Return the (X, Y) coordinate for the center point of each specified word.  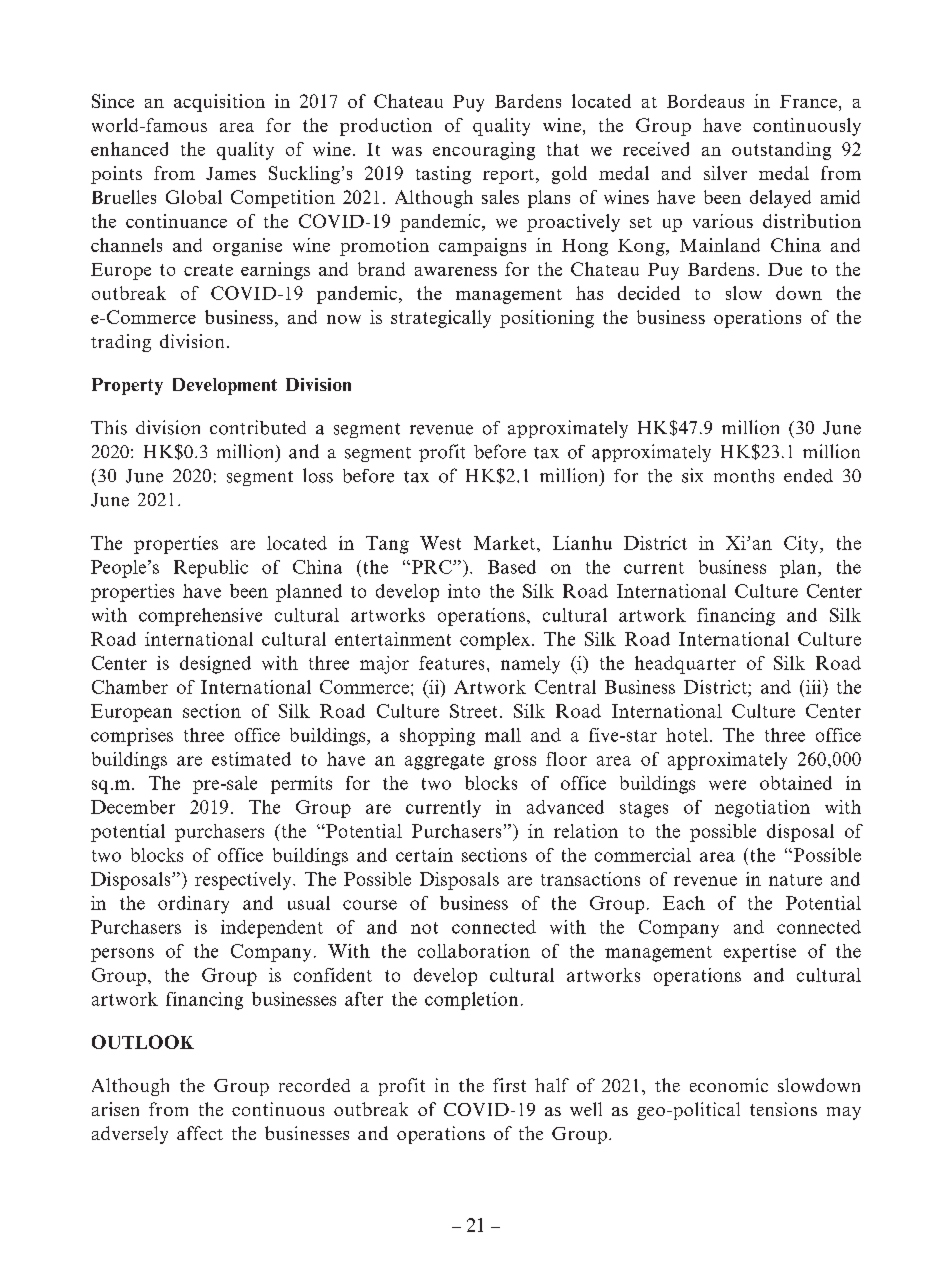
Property (127, 386)
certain (424, 855)
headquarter (685, 665)
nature (795, 880)
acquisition (219, 103)
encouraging (484, 151)
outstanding (781, 151)
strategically (441, 319)
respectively (244, 881)
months (744, 476)
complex (495, 641)
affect (200, 1133)
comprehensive (200, 617)
